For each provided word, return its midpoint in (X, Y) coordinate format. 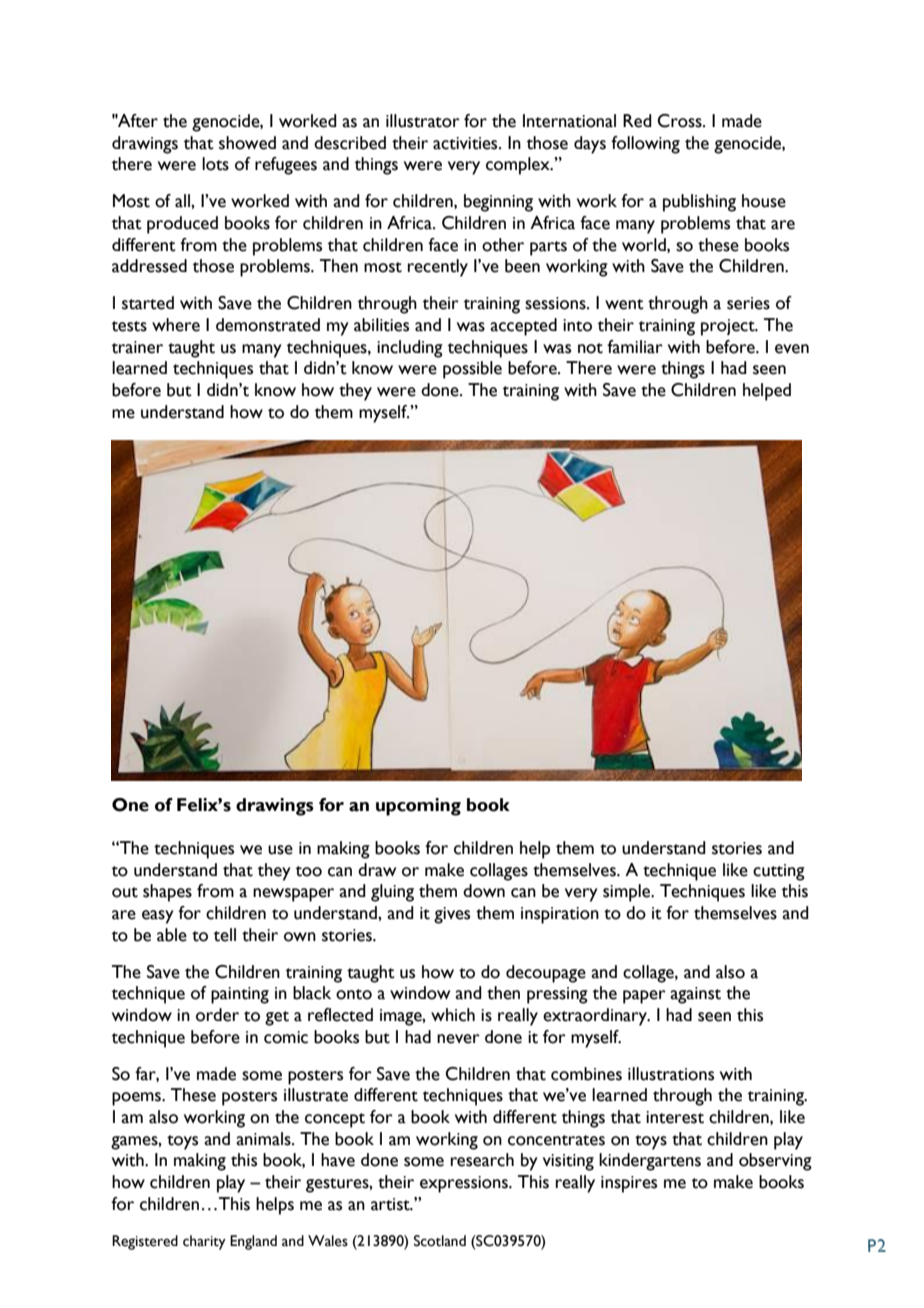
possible (472, 370)
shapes (167, 893)
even (792, 349)
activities (466, 143)
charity (204, 1242)
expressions (465, 1184)
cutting (779, 872)
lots (215, 164)
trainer (137, 347)
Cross (680, 121)
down (484, 891)
